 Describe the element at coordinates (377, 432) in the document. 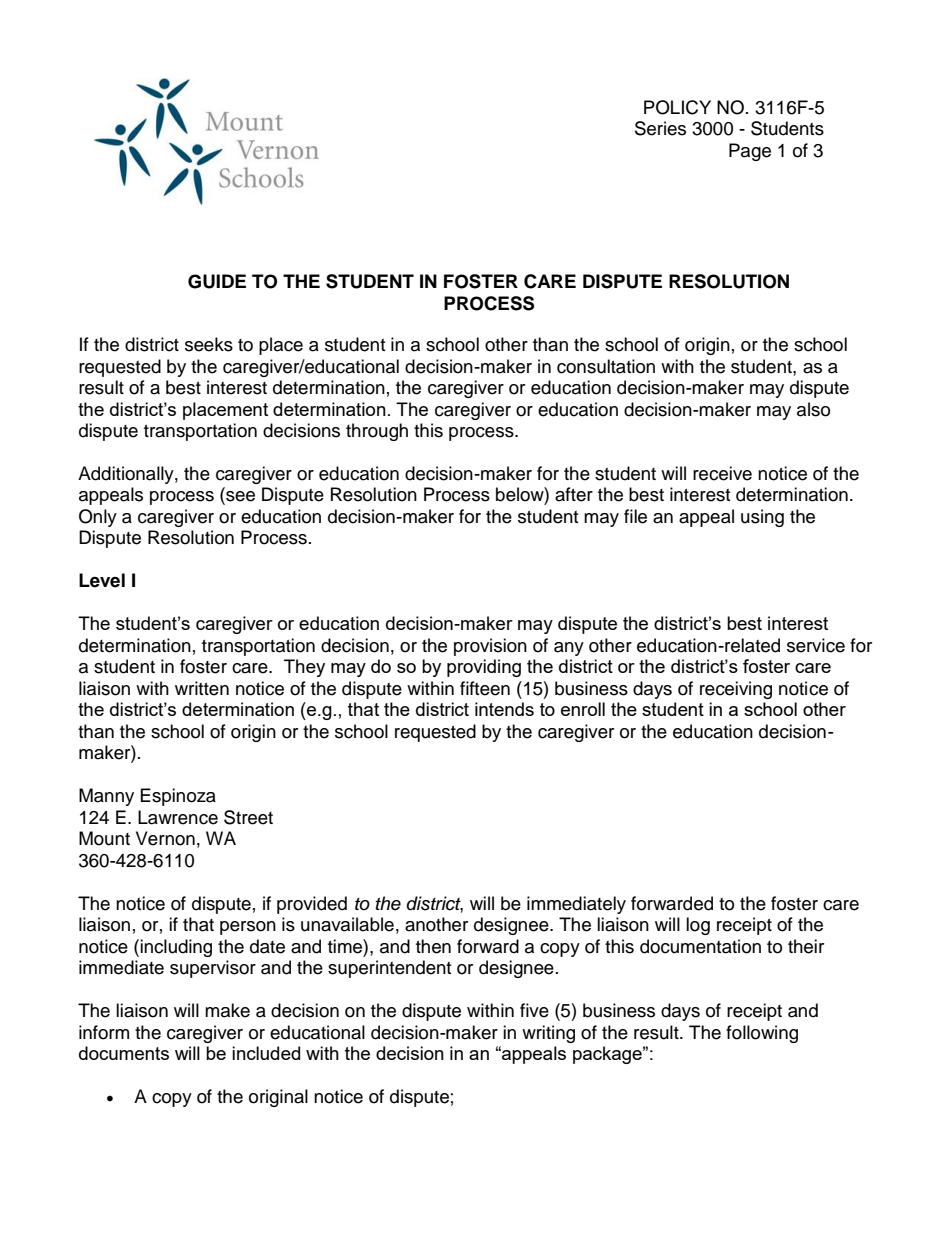

I see `through` at that location.
